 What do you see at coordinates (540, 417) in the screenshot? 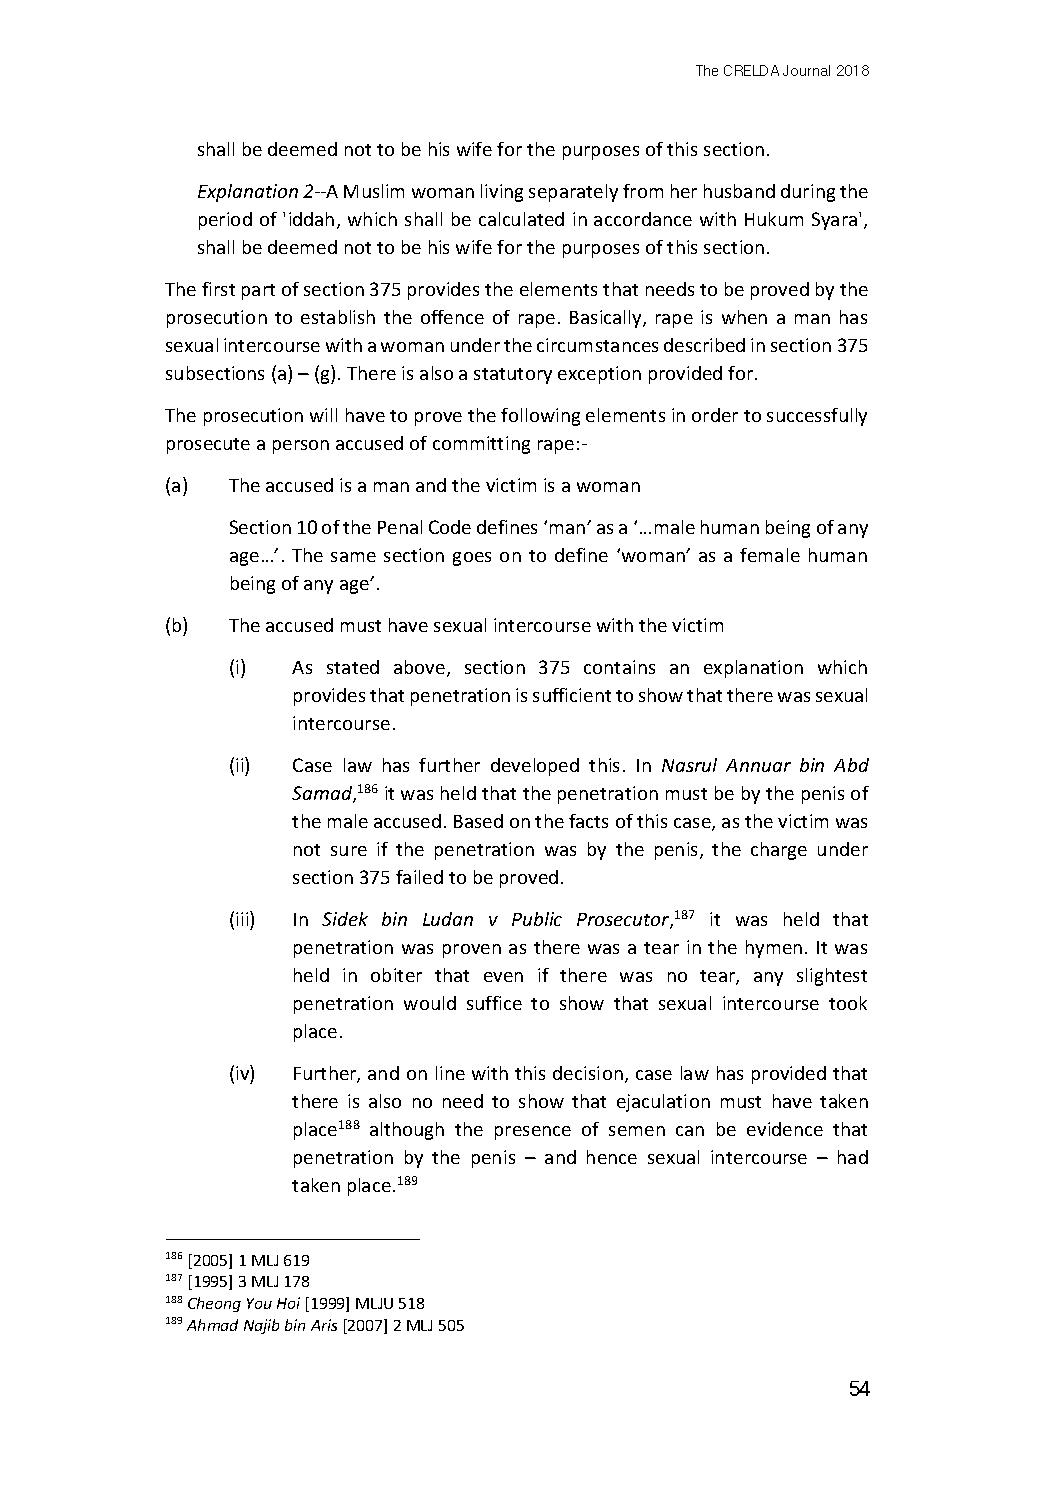
I see `following` at bounding box center [540, 417].
